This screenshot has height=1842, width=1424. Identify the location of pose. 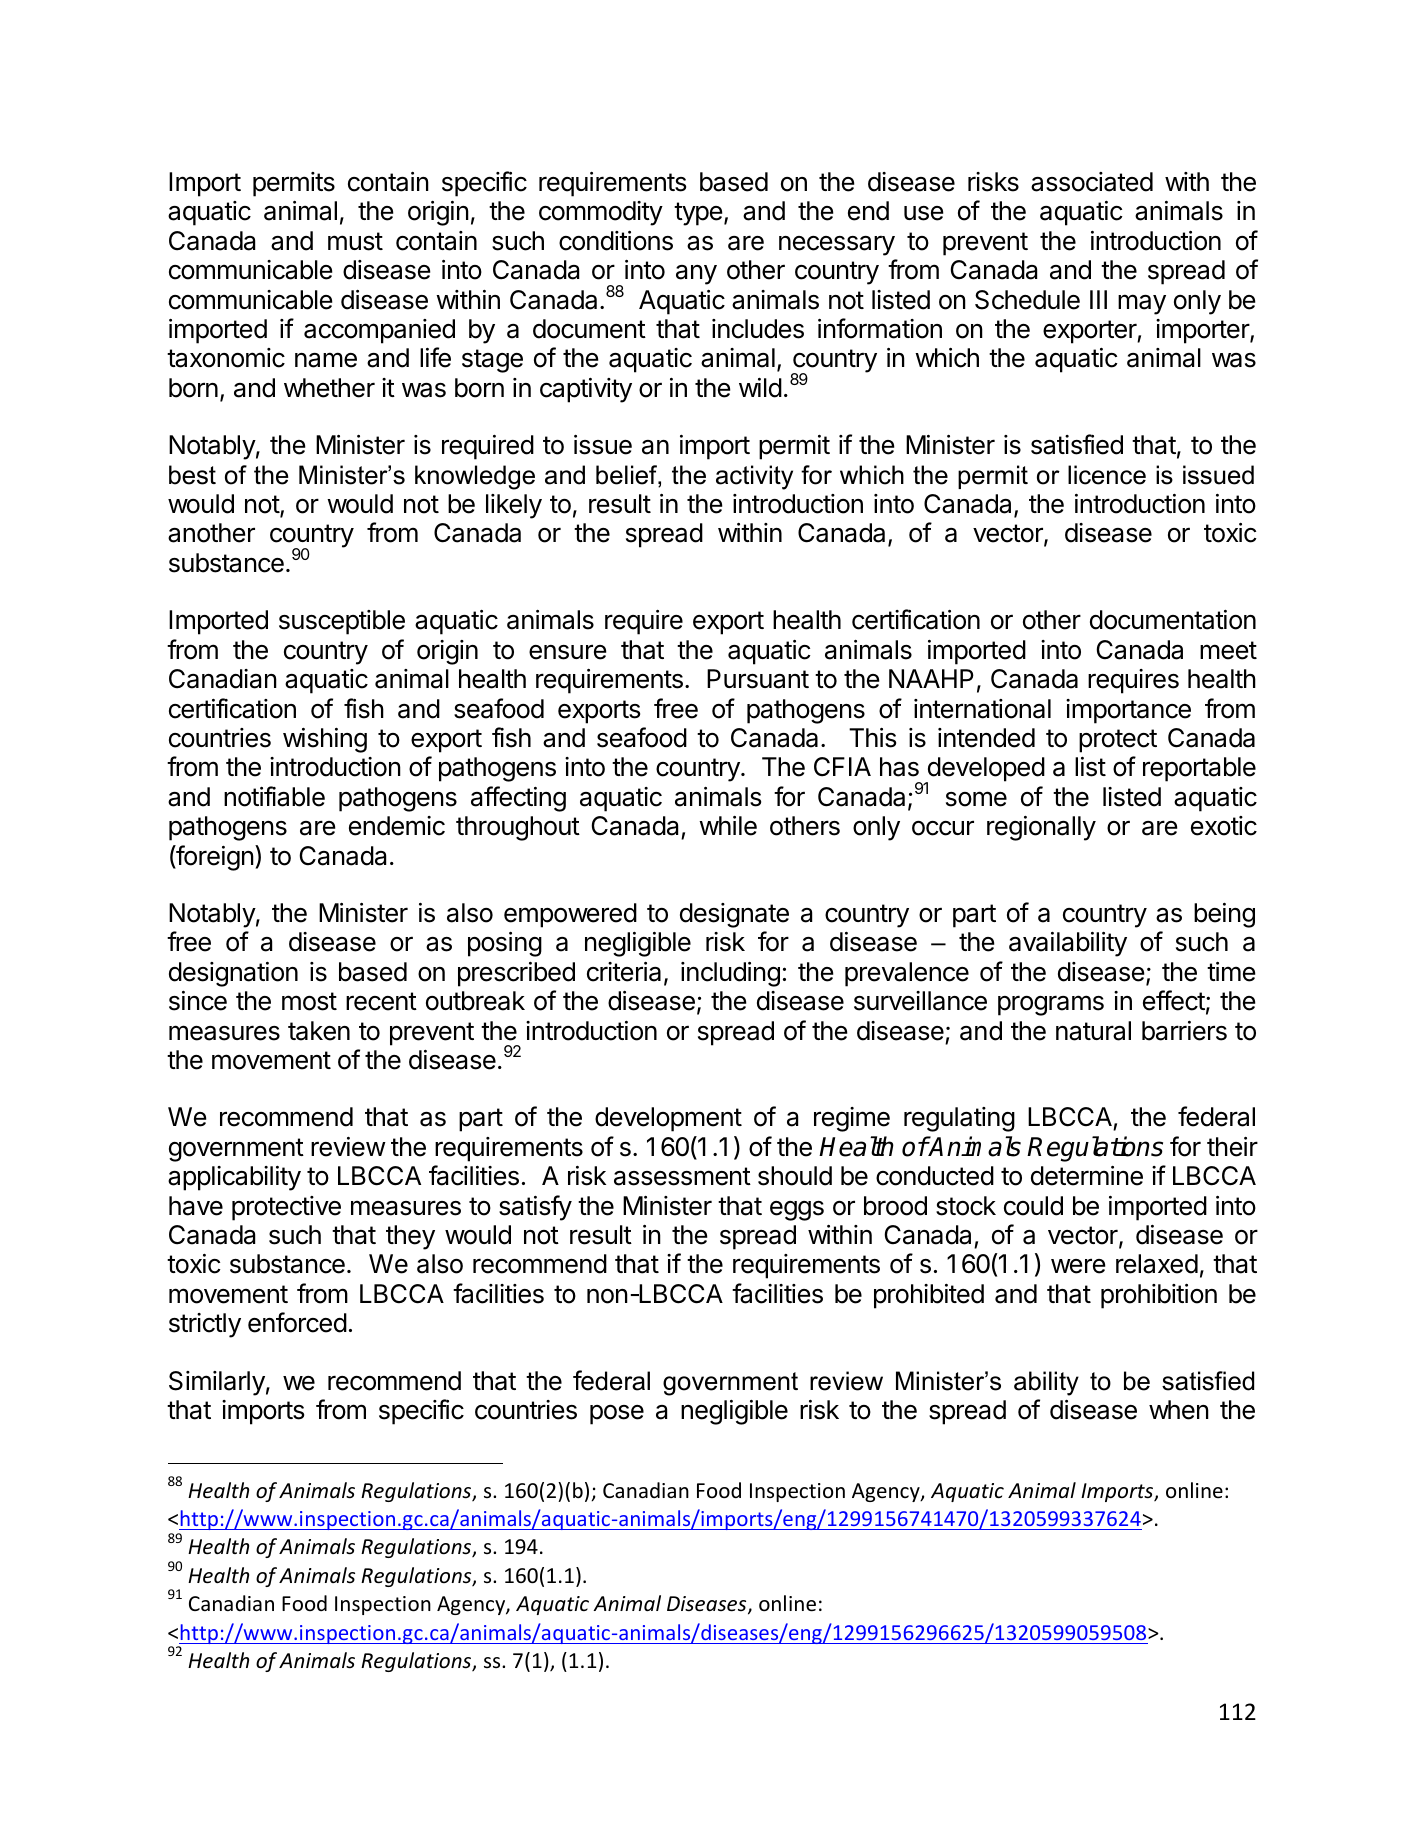
(617, 1415).
